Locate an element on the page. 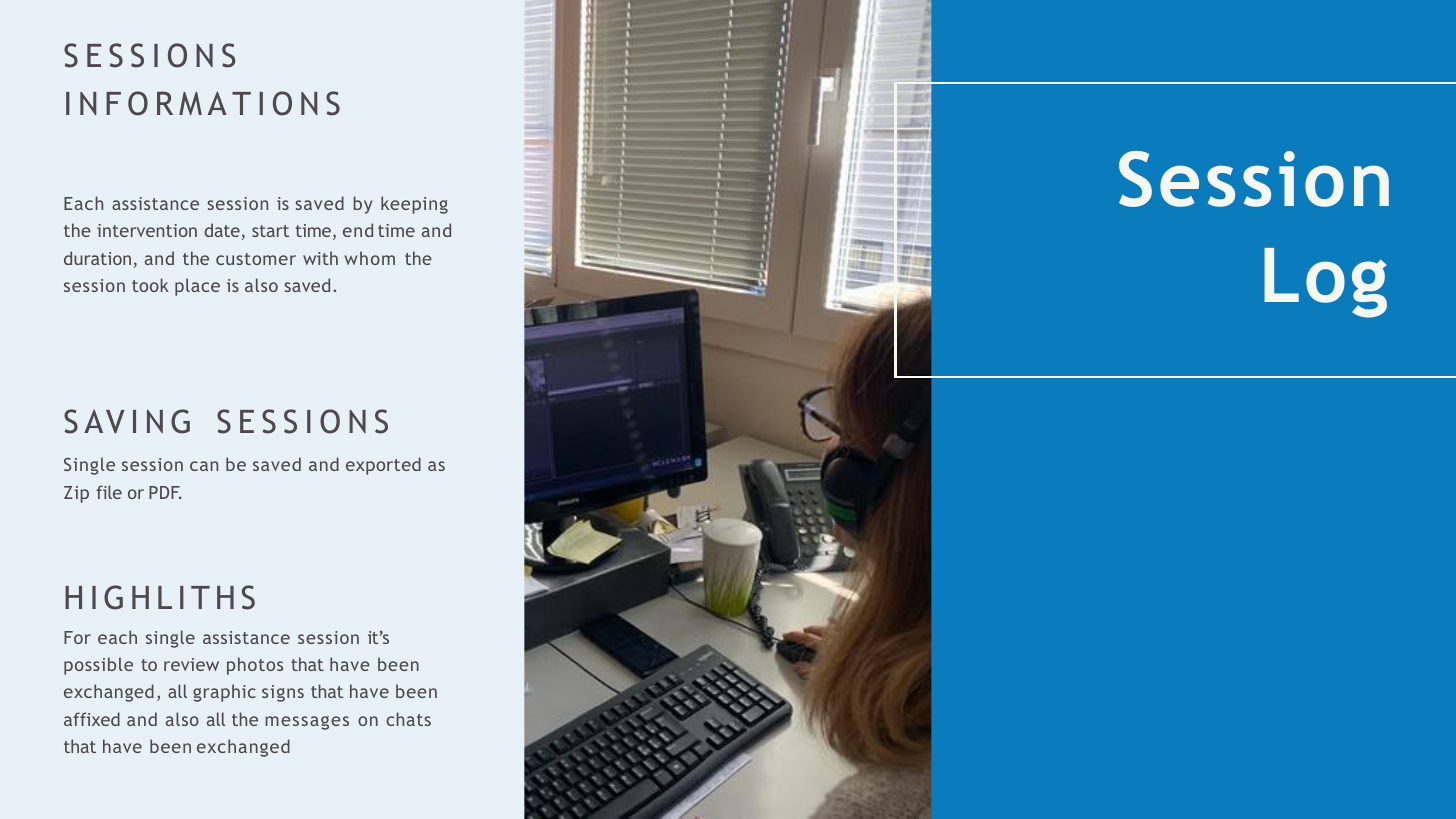 The height and width of the page is (819, 1456). keeping is located at coordinates (414, 205).
